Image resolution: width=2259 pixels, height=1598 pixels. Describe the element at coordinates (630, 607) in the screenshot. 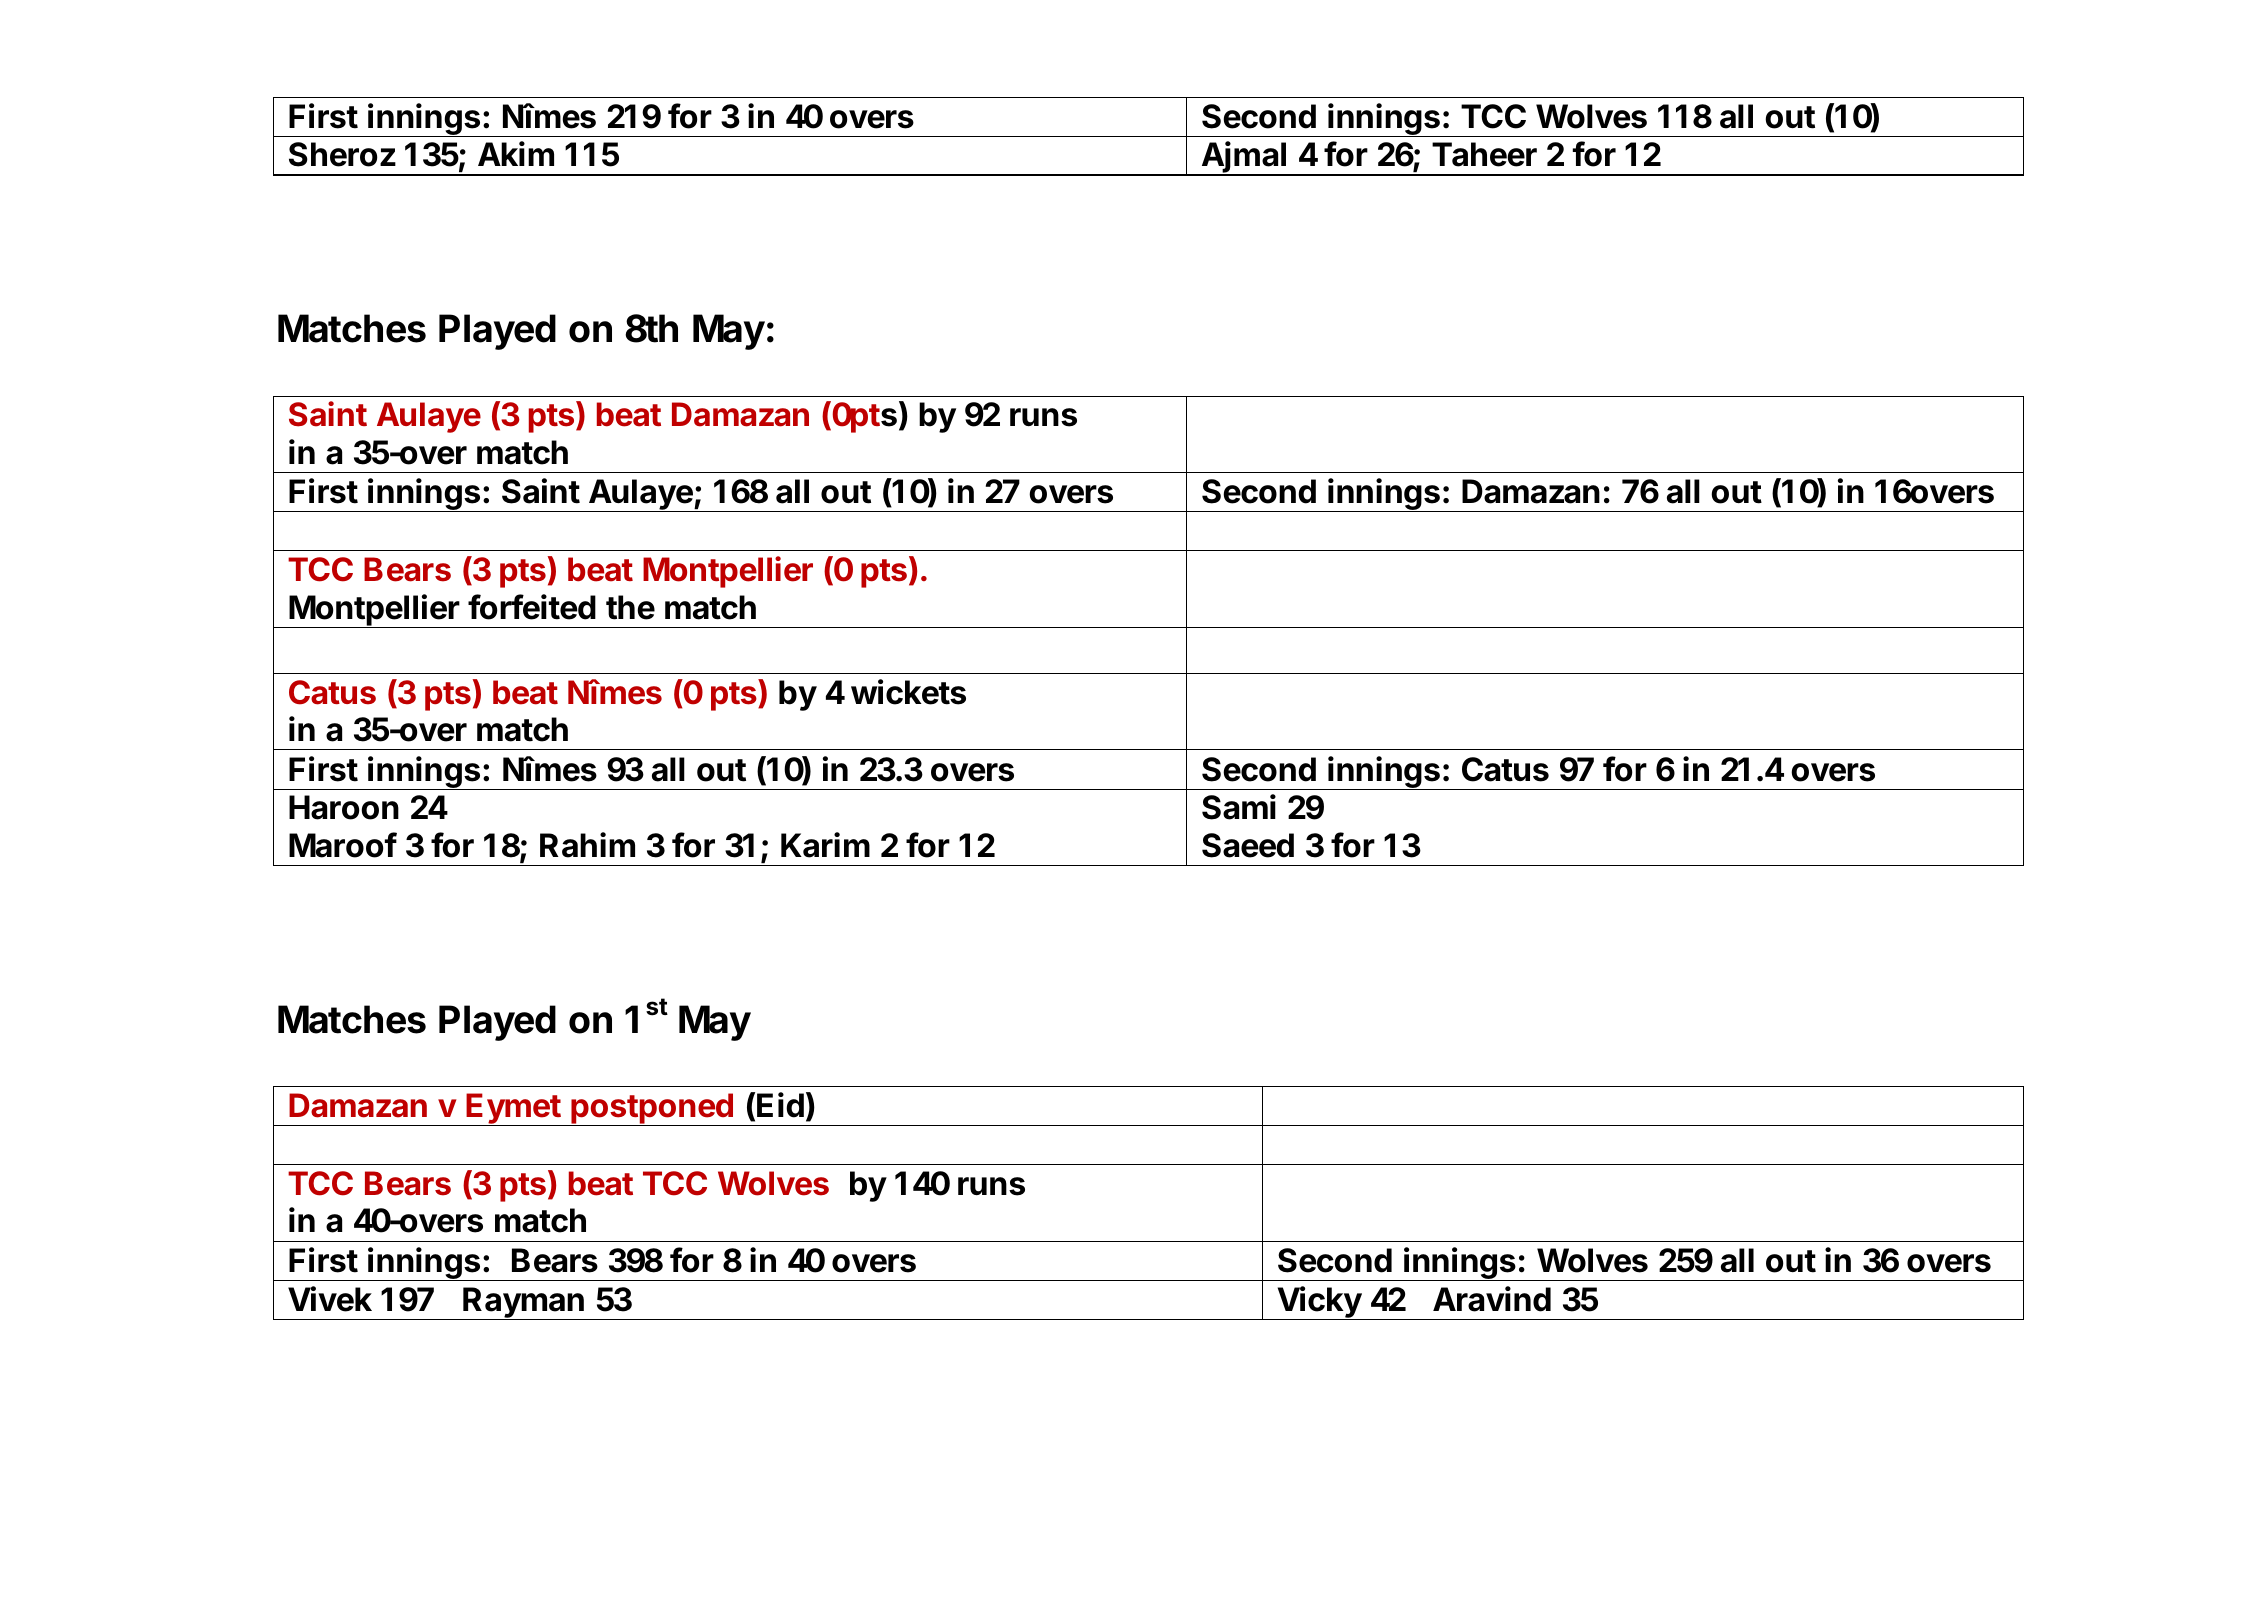

I see `the` at that location.
